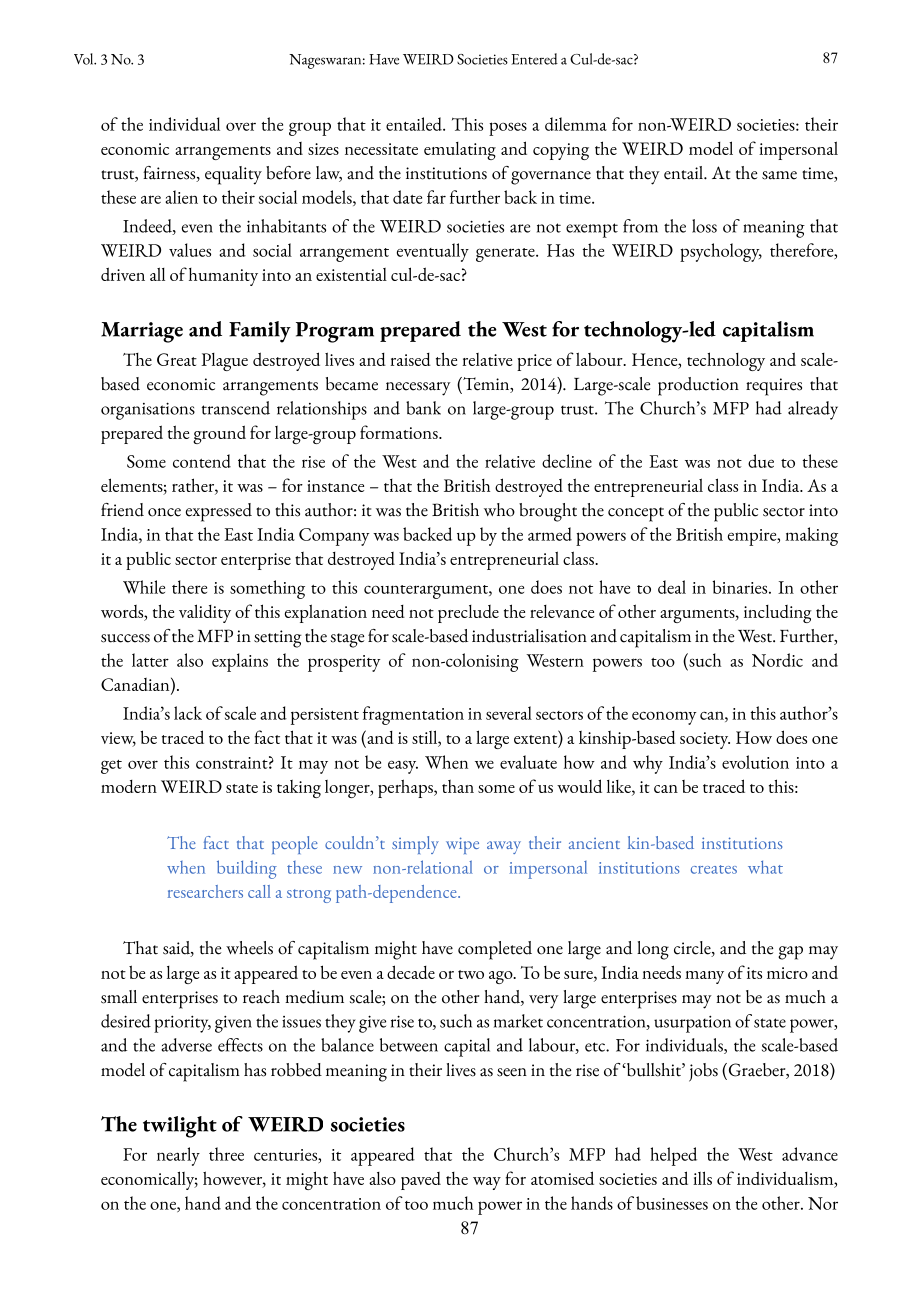  What do you see at coordinates (755, 762) in the image?
I see `evolution` at bounding box center [755, 762].
